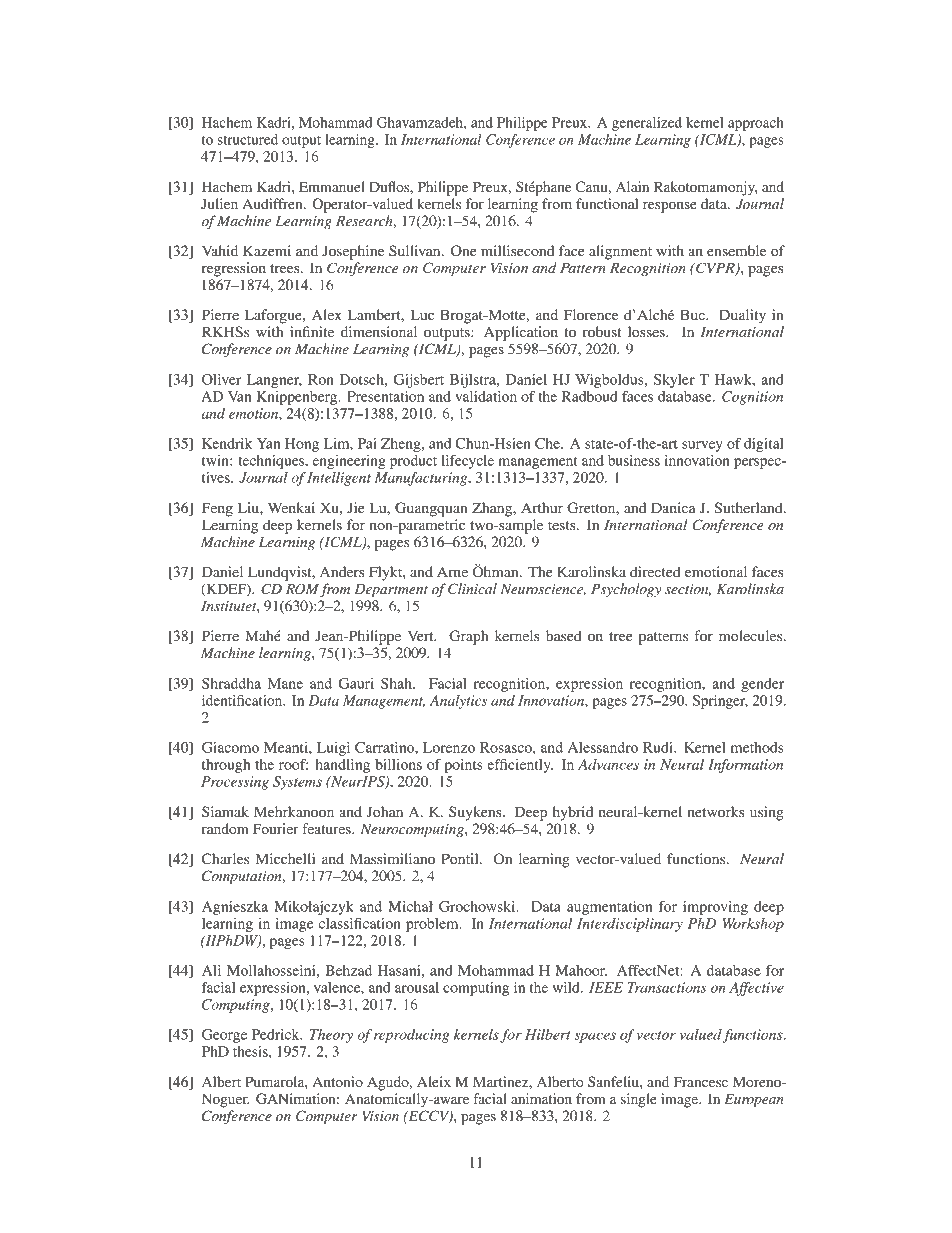  Describe the element at coordinates (248, 139) in the document. I see `structured` at that location.
